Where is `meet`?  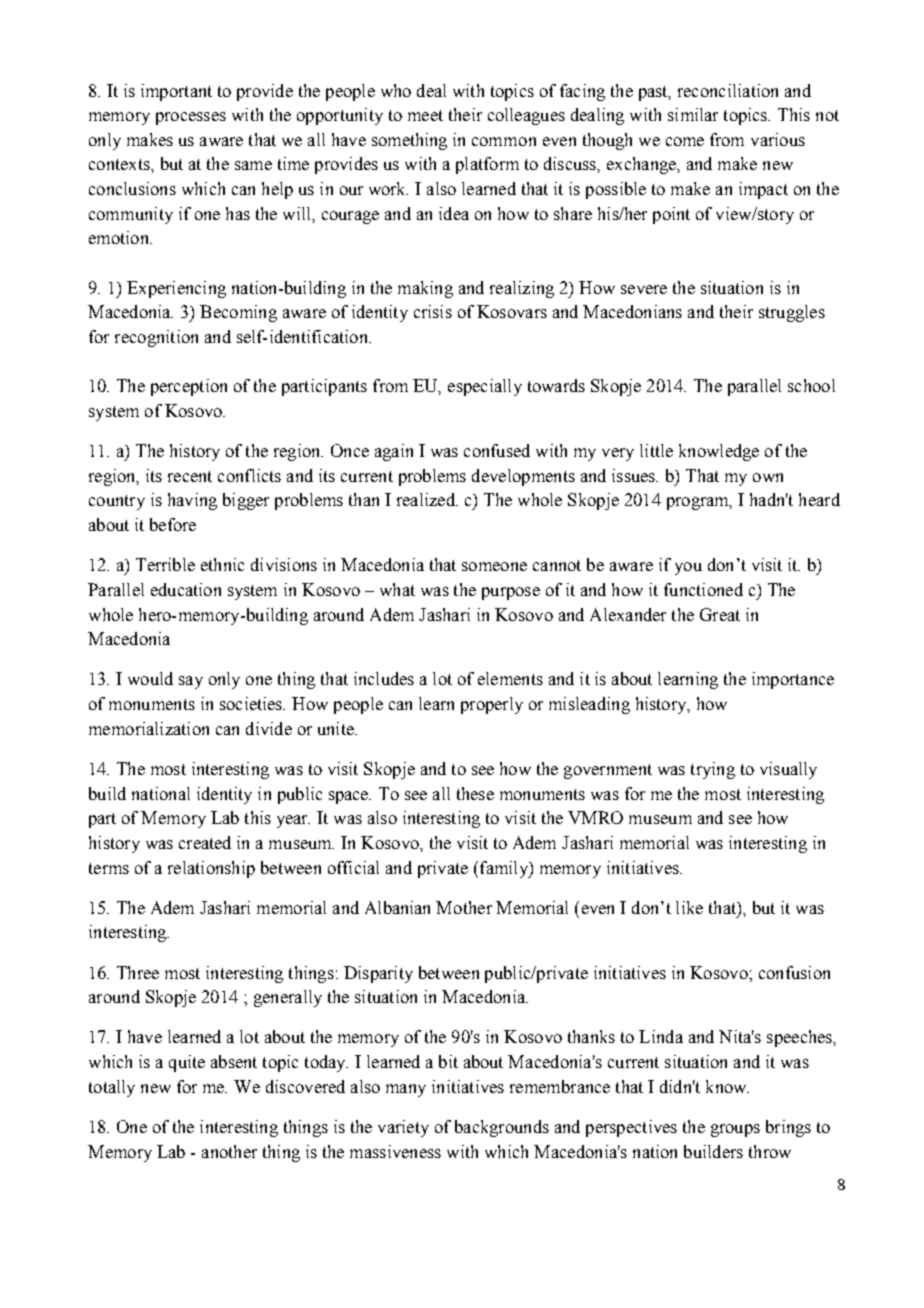 meet is located at coordinates (425, 115).
